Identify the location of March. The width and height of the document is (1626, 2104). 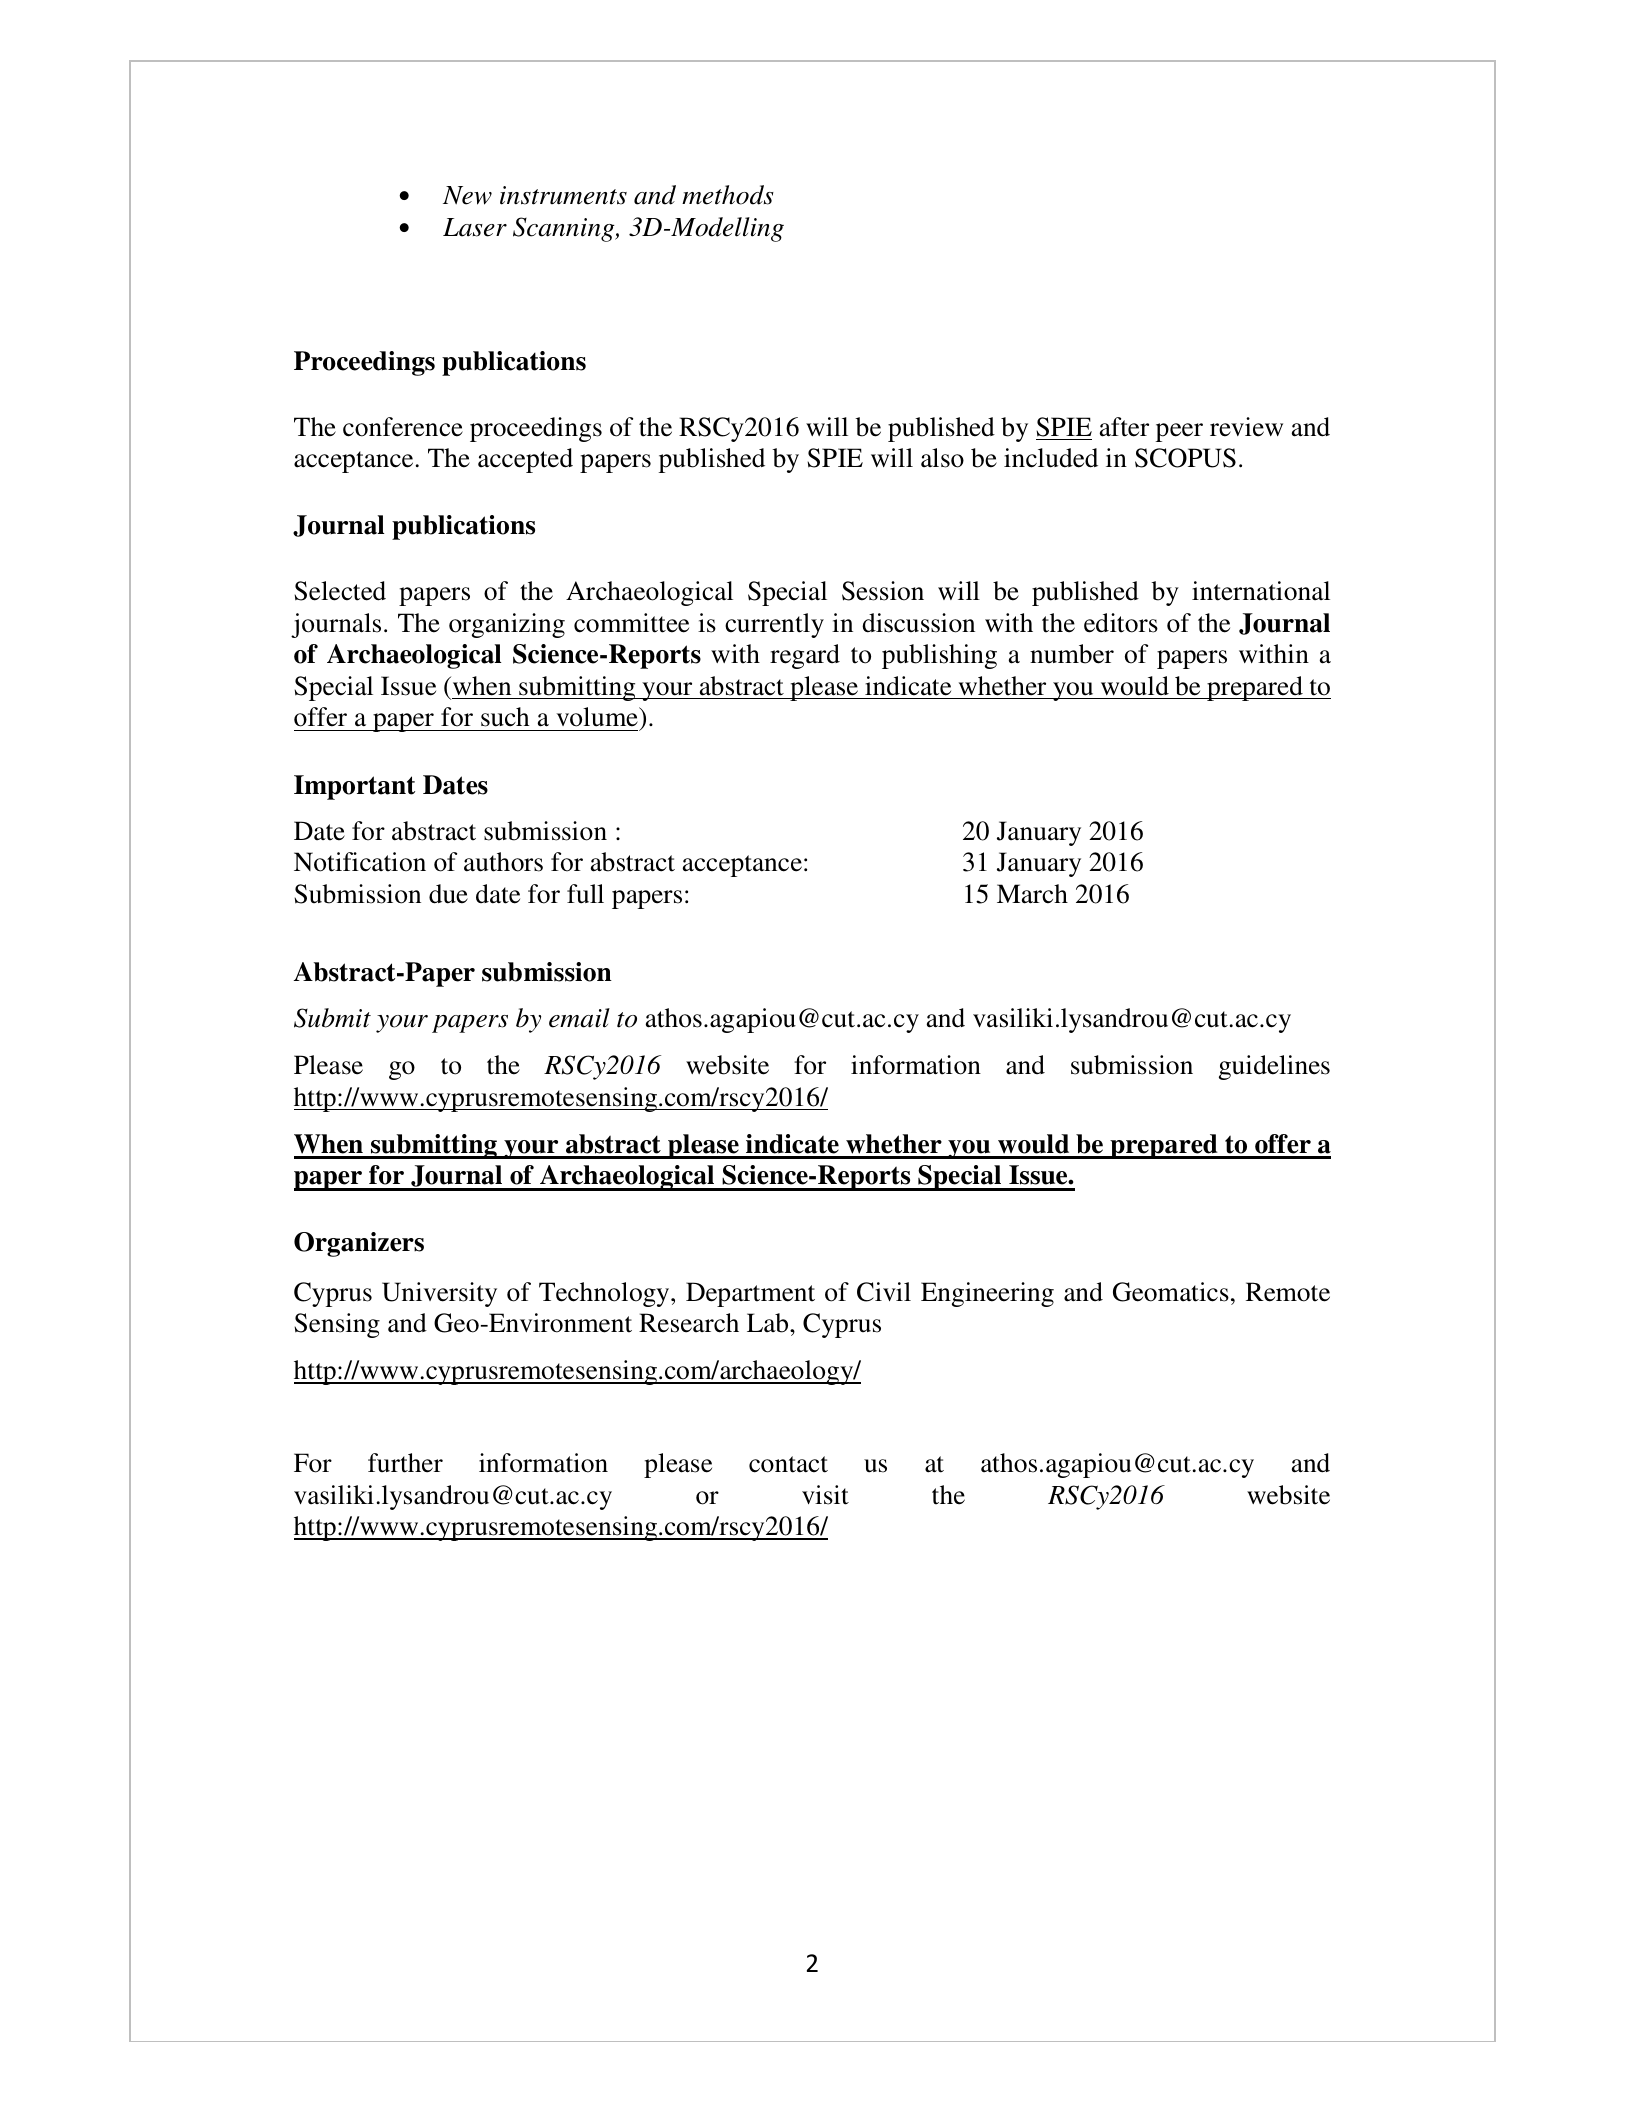
(1032, 894).
